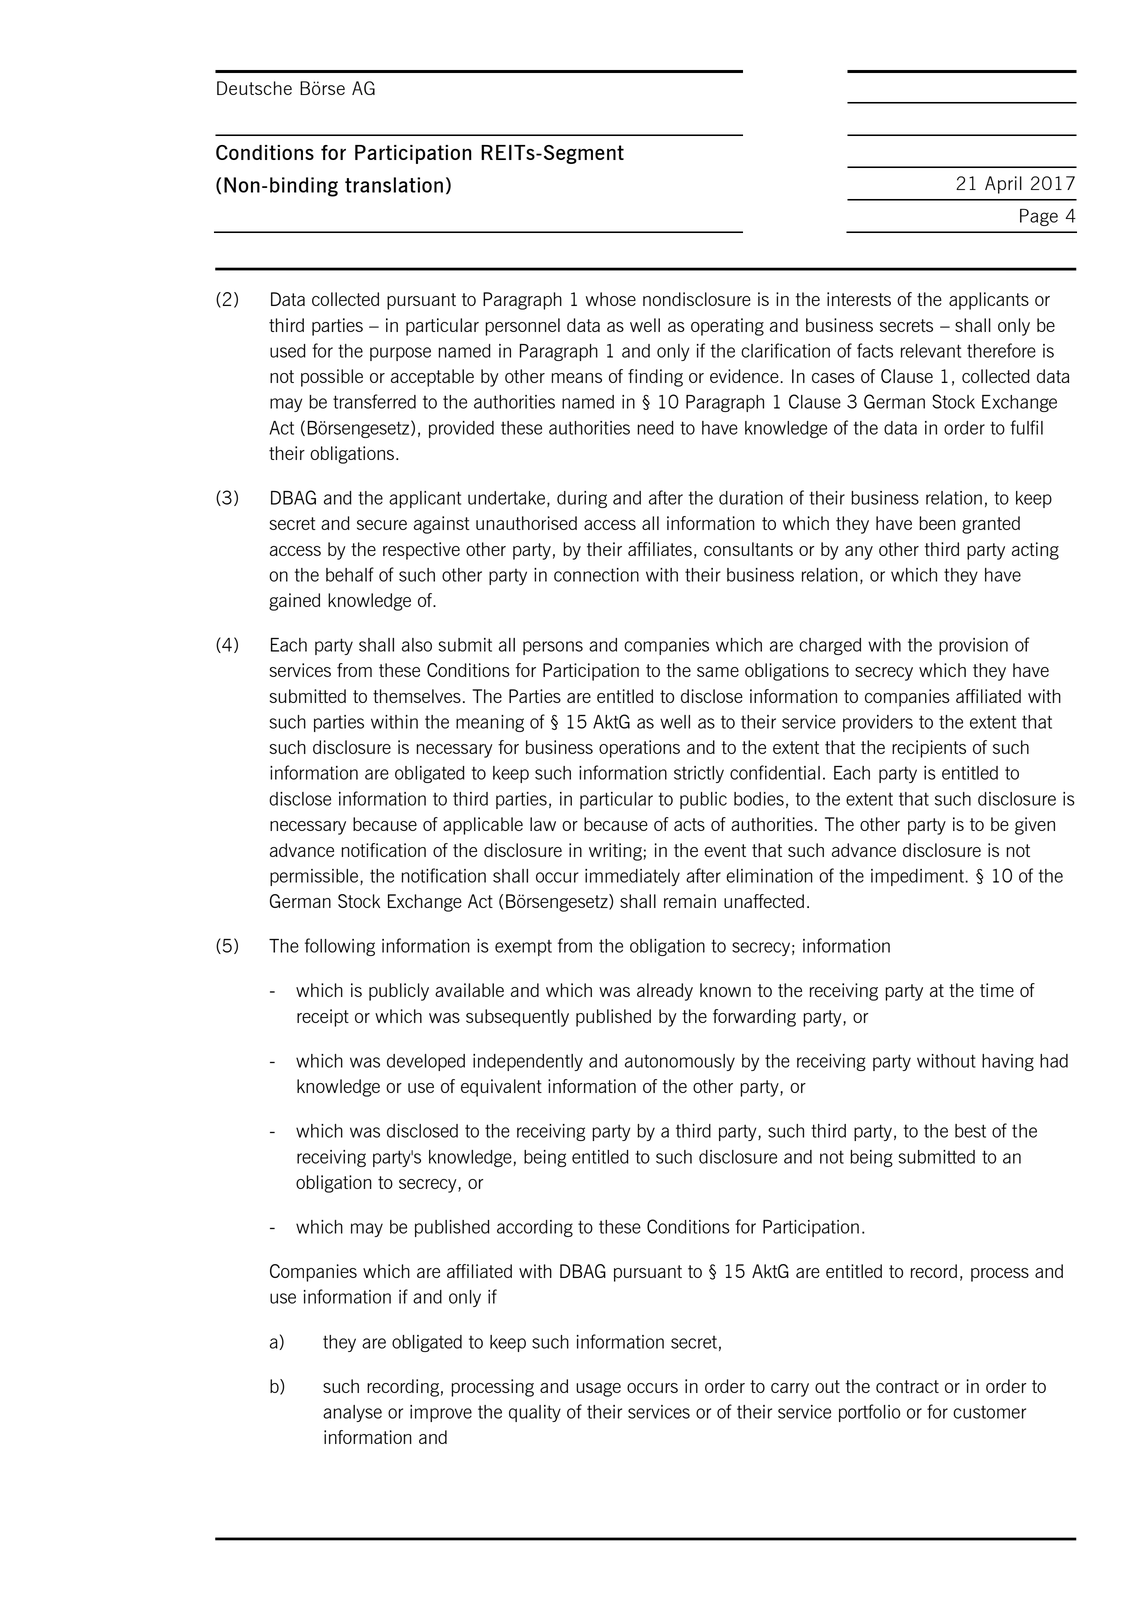 This screenshot has height=1598, width=1130. Describe the element at coordinates (680, 1062) in the screenshot. I see `autonomously` at that location.
